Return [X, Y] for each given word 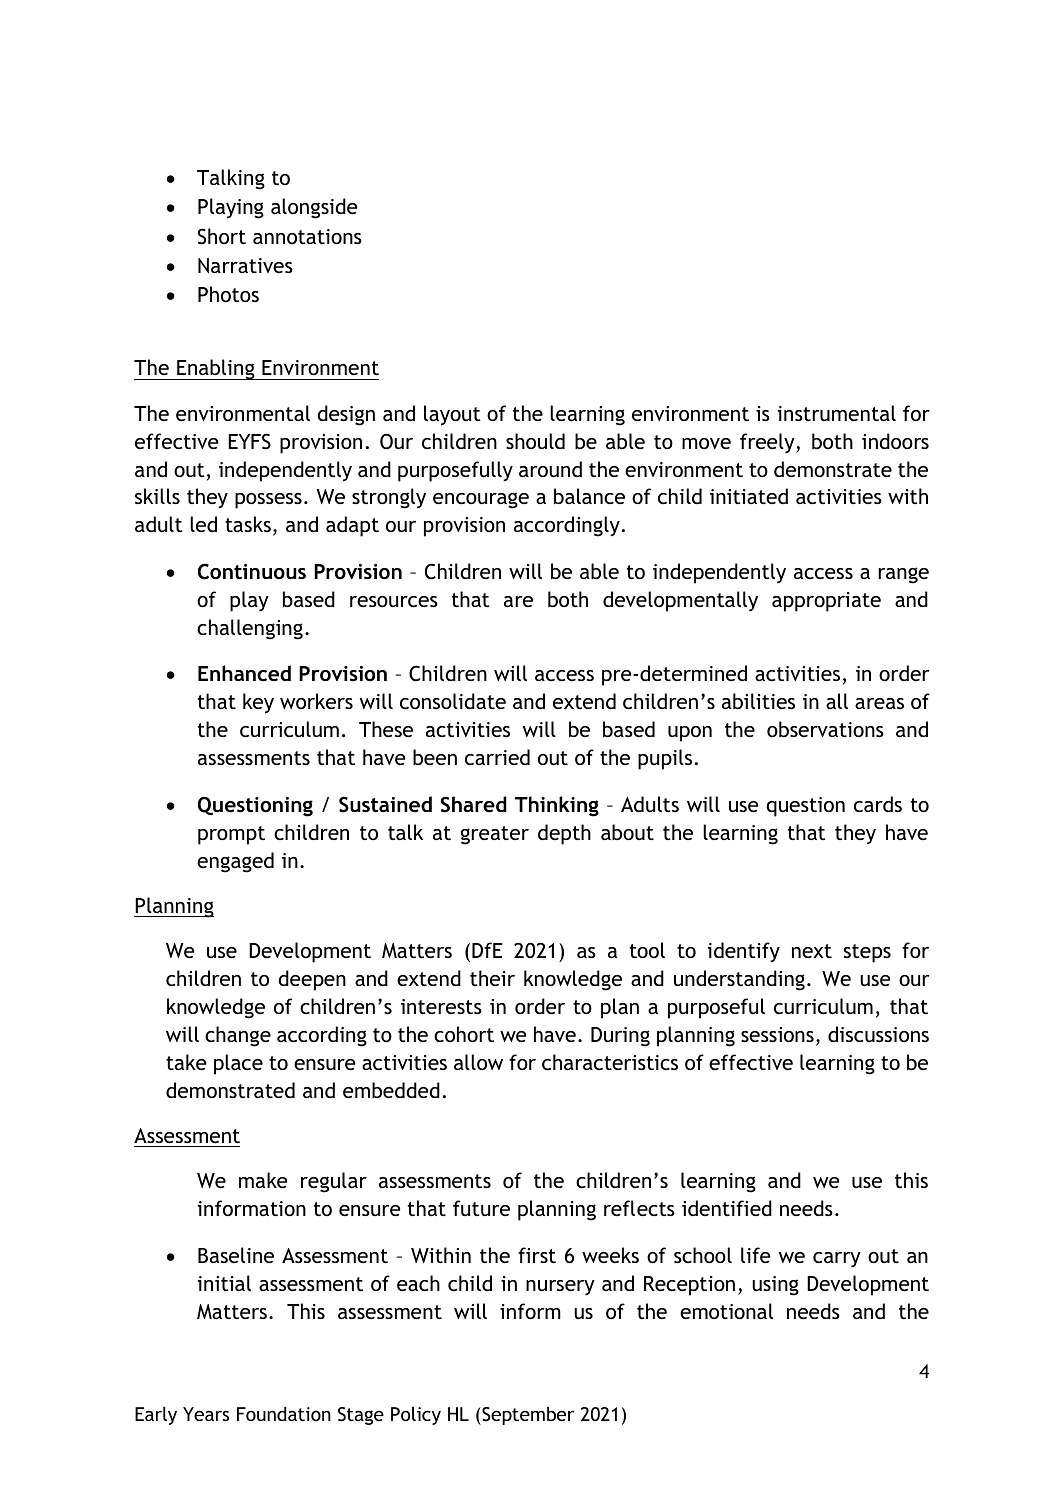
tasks [248, 524]
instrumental [837, 413]
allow [478, 1062]
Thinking [557, 806]
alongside [314, 208]
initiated [749, 496]
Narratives [245, 265]
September [527, 1416]
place [238, 1064]
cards [878, 804]
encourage [481, 500]
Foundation [284, 1414]
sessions [777, 1034]
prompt [231, 835]
